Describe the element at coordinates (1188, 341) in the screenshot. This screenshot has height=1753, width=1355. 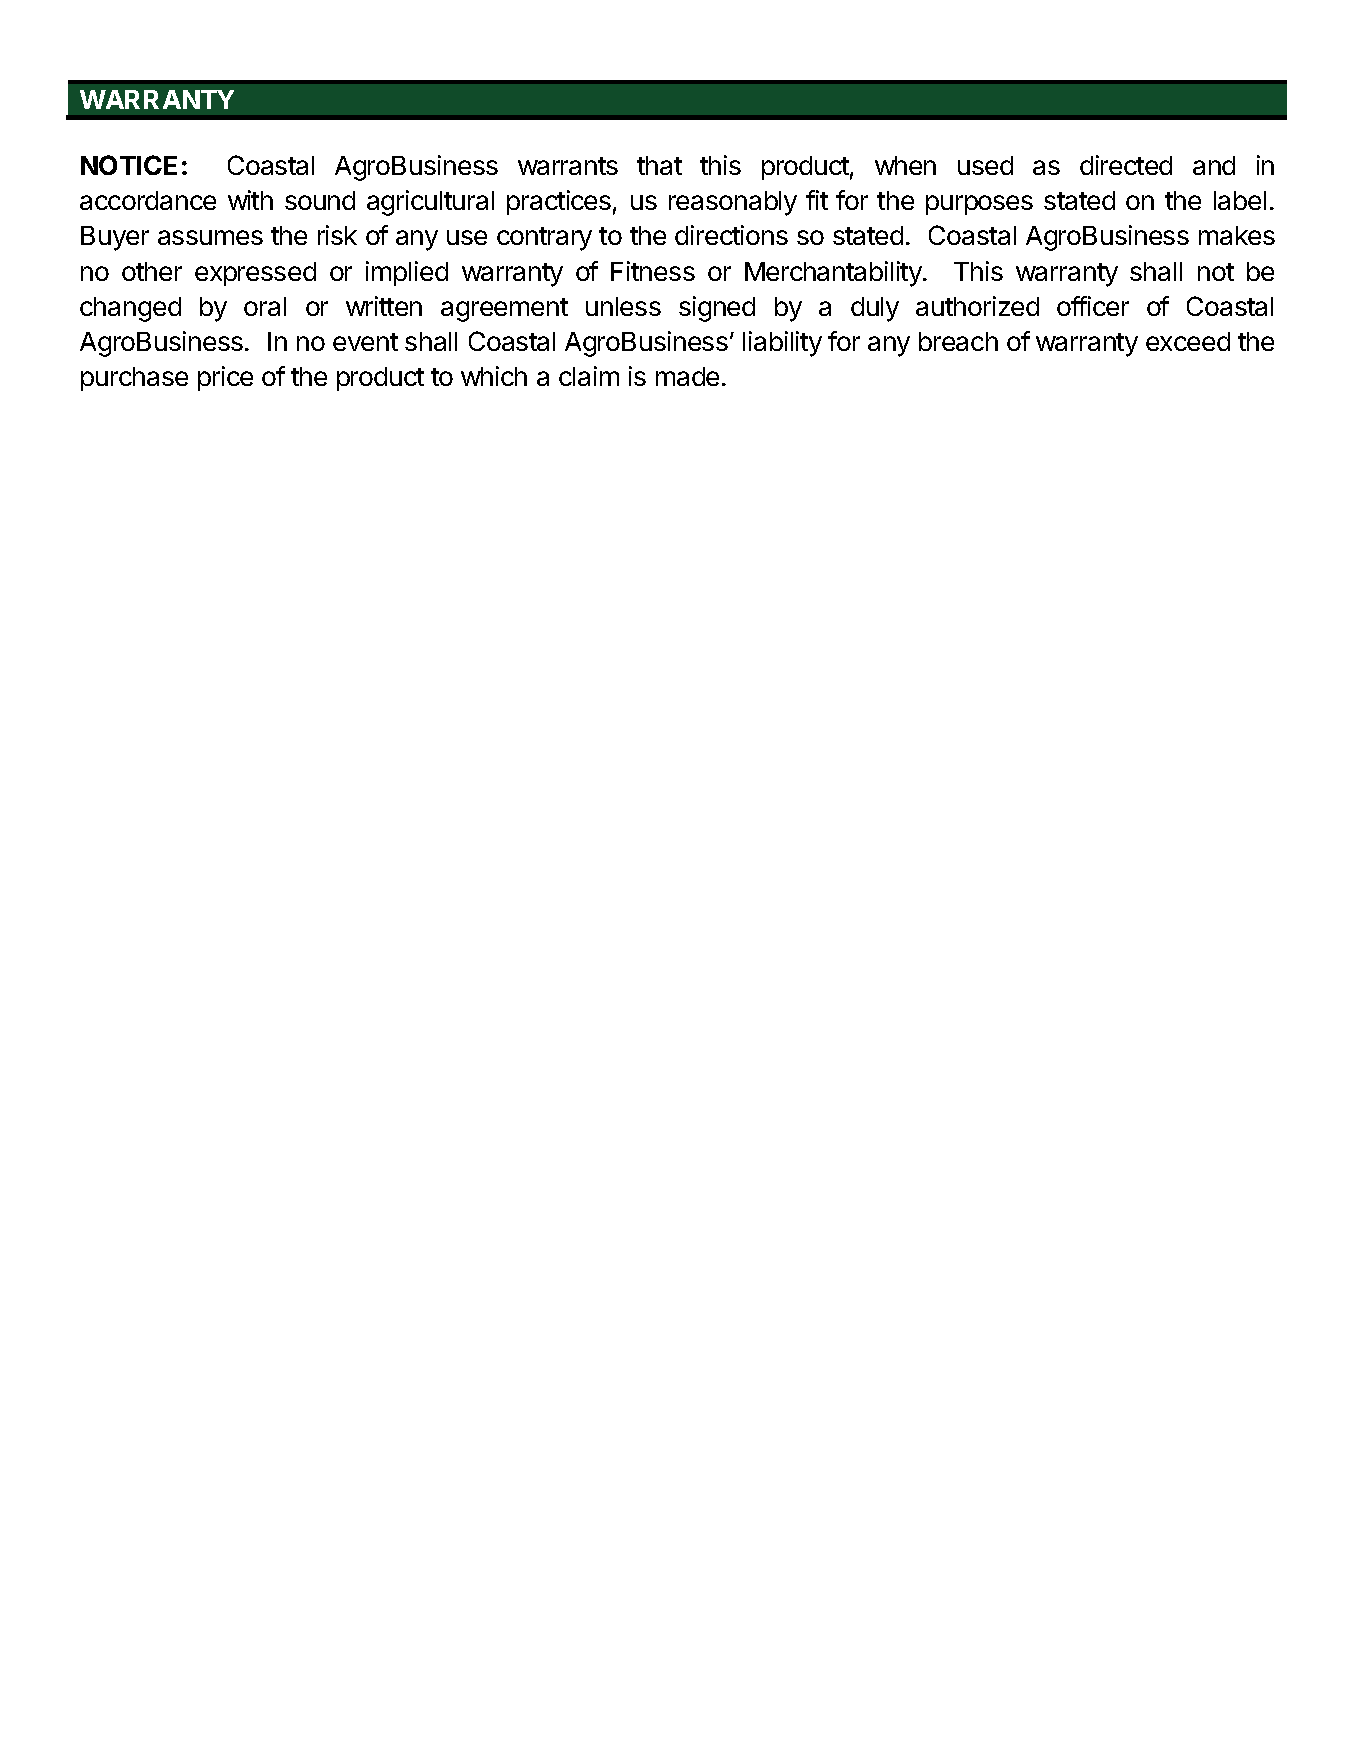
I see `exceed` at that location.
